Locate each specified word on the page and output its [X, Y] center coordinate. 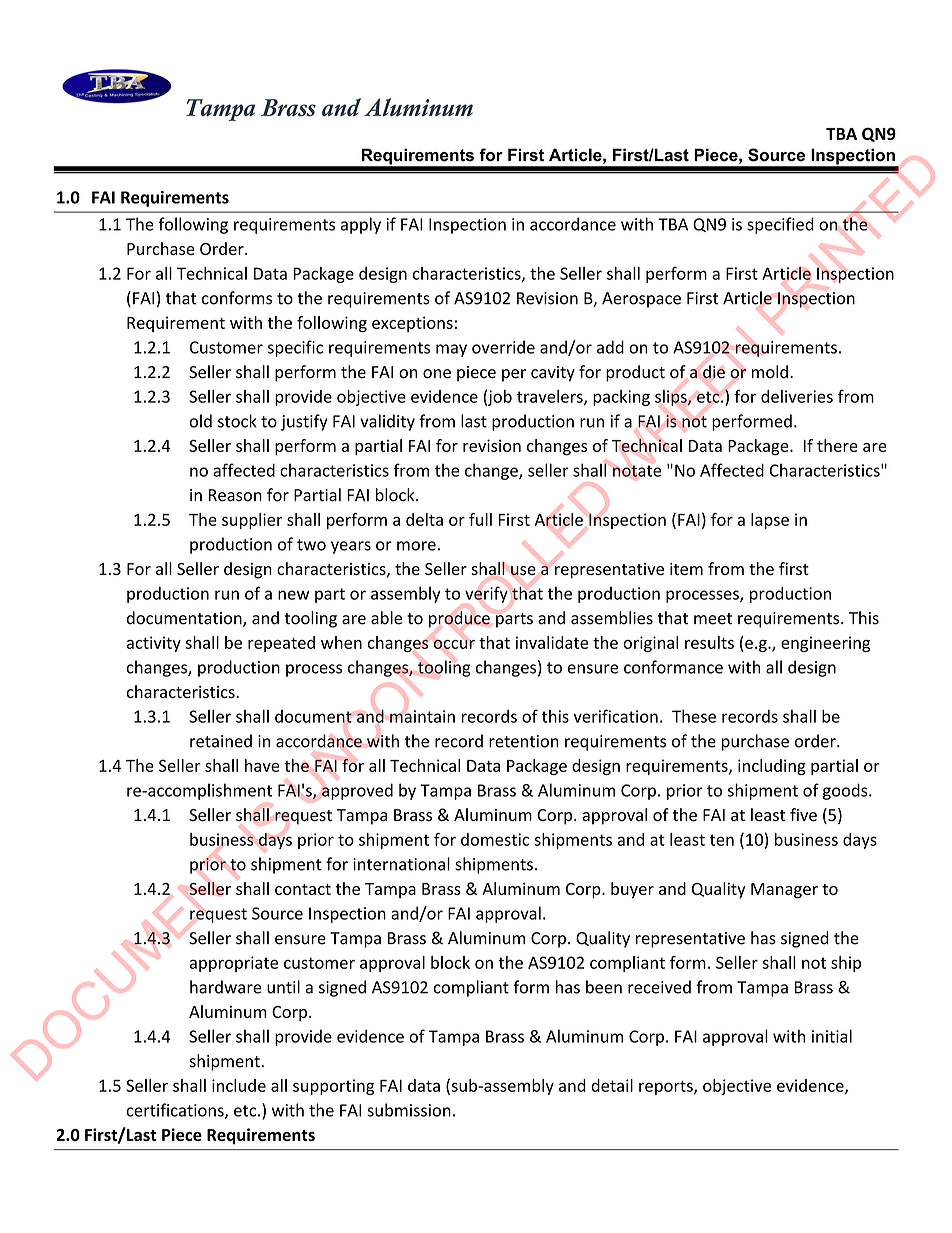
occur [454, 644]
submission [409, 1110]
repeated [281, 644]
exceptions [412, 324]
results [709, 642]
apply [361, 225]
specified [780, 225]
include [239, 1085]
